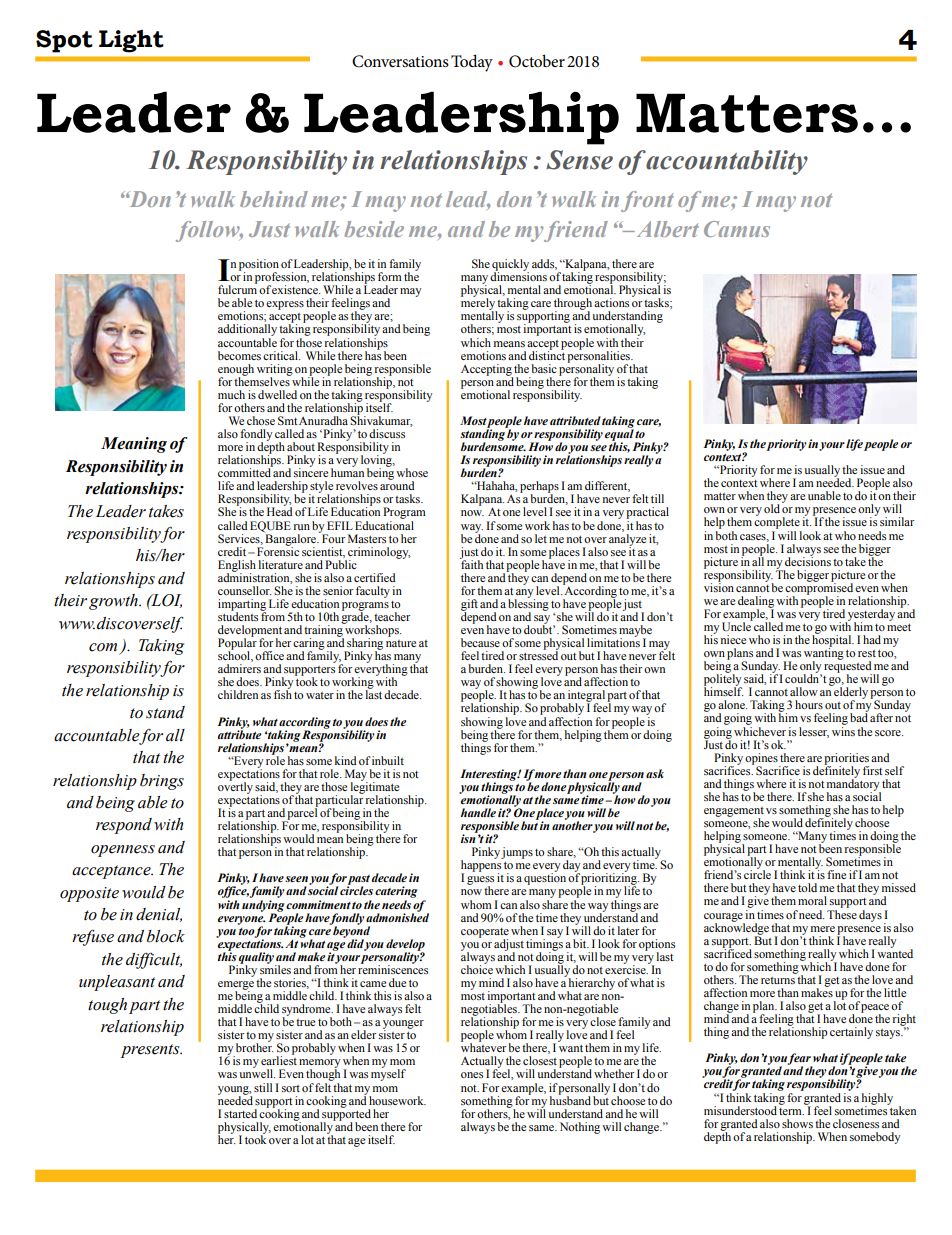 The width and height of the image is (952, 1235). What do you see at coordinates (151, 1051) in the image?
I see `presents` at bounding box center [151, 1051].
